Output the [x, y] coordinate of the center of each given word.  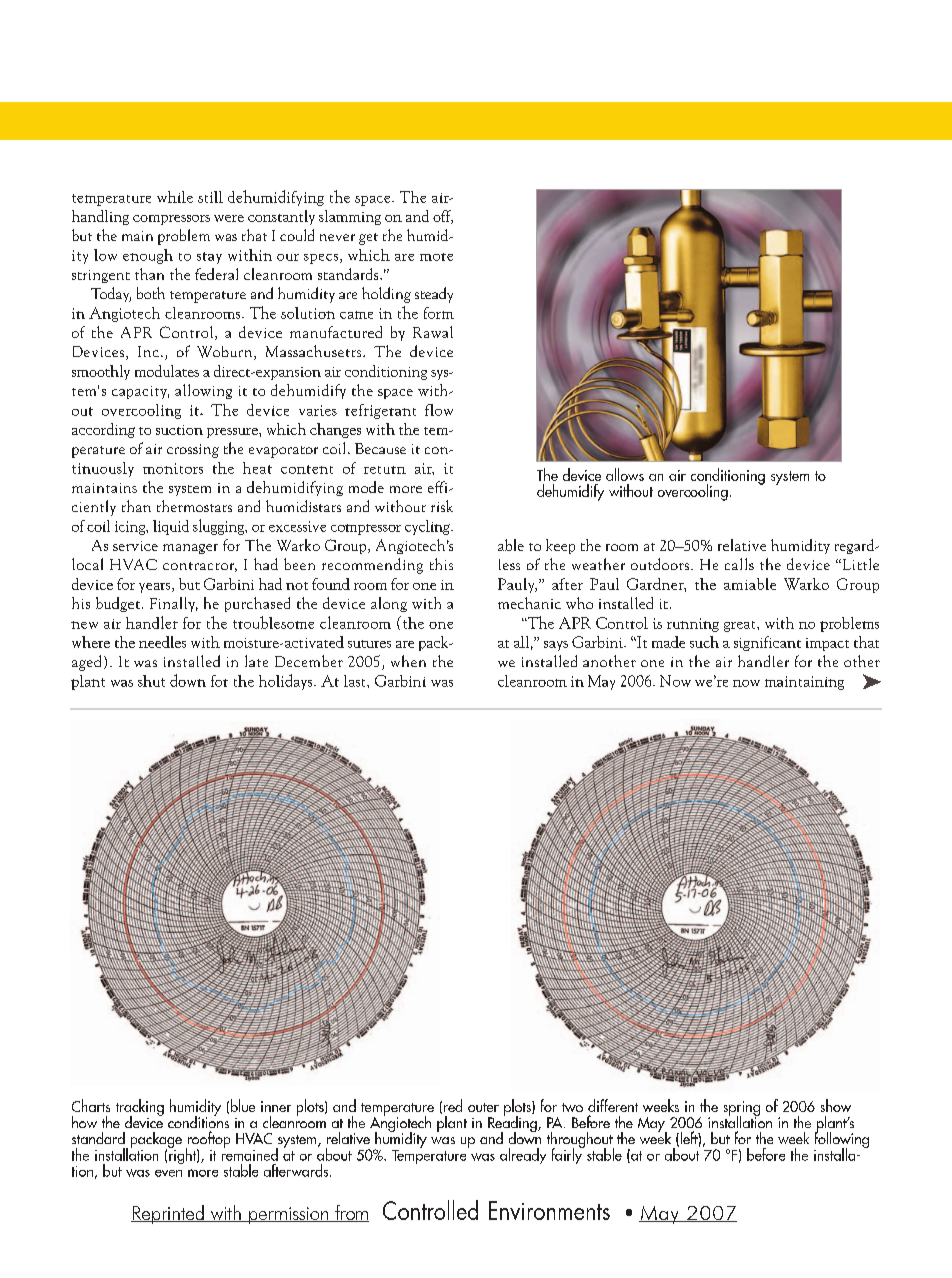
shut [151, 681]
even [168, 1173]
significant [767, 643]
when [408, 661]
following [841, 1140]
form [439, 313]
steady [434, 295]
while [175, 197]
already [523, 1156]
